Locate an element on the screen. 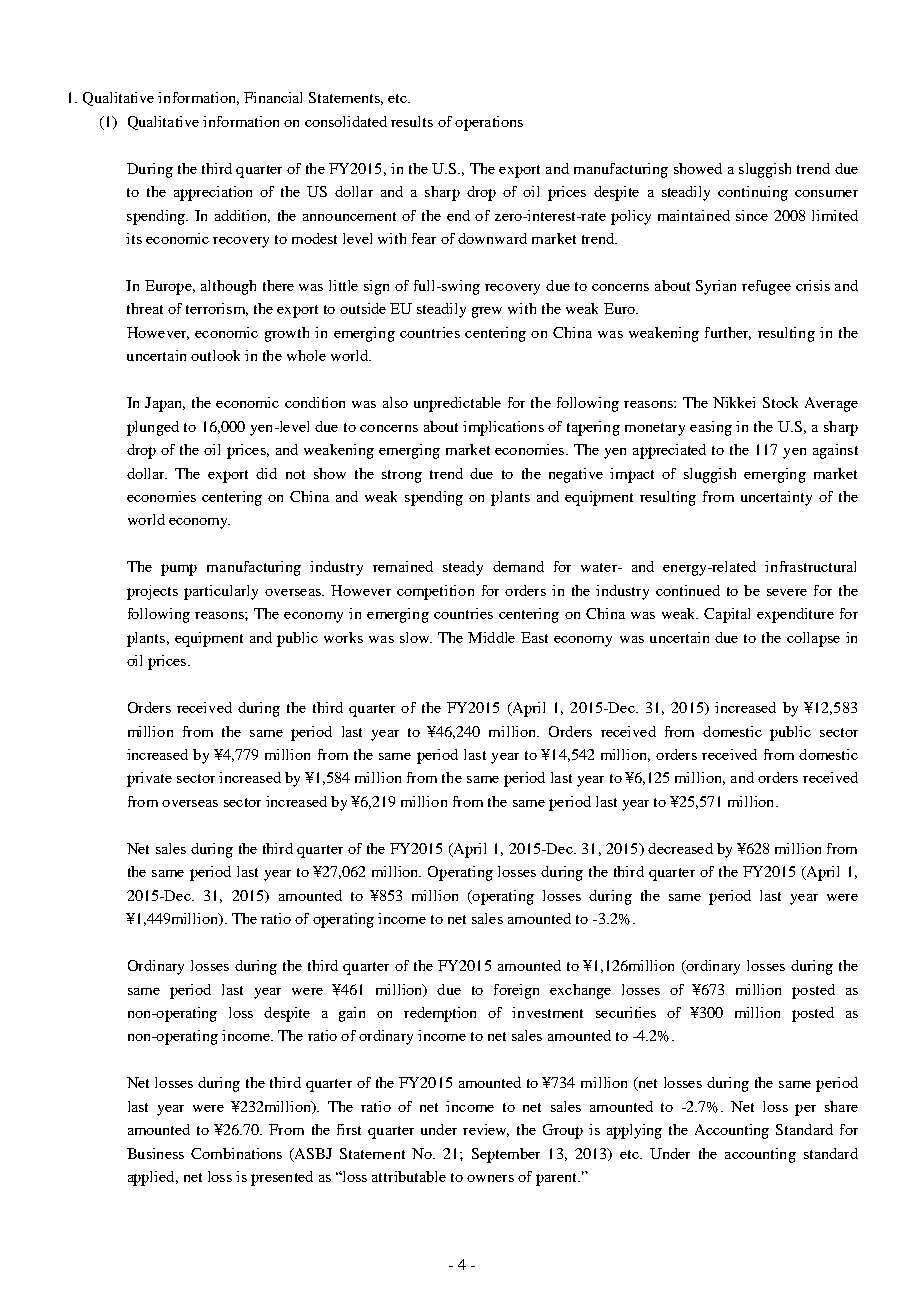  September is located at coordinates (506, 1155).
